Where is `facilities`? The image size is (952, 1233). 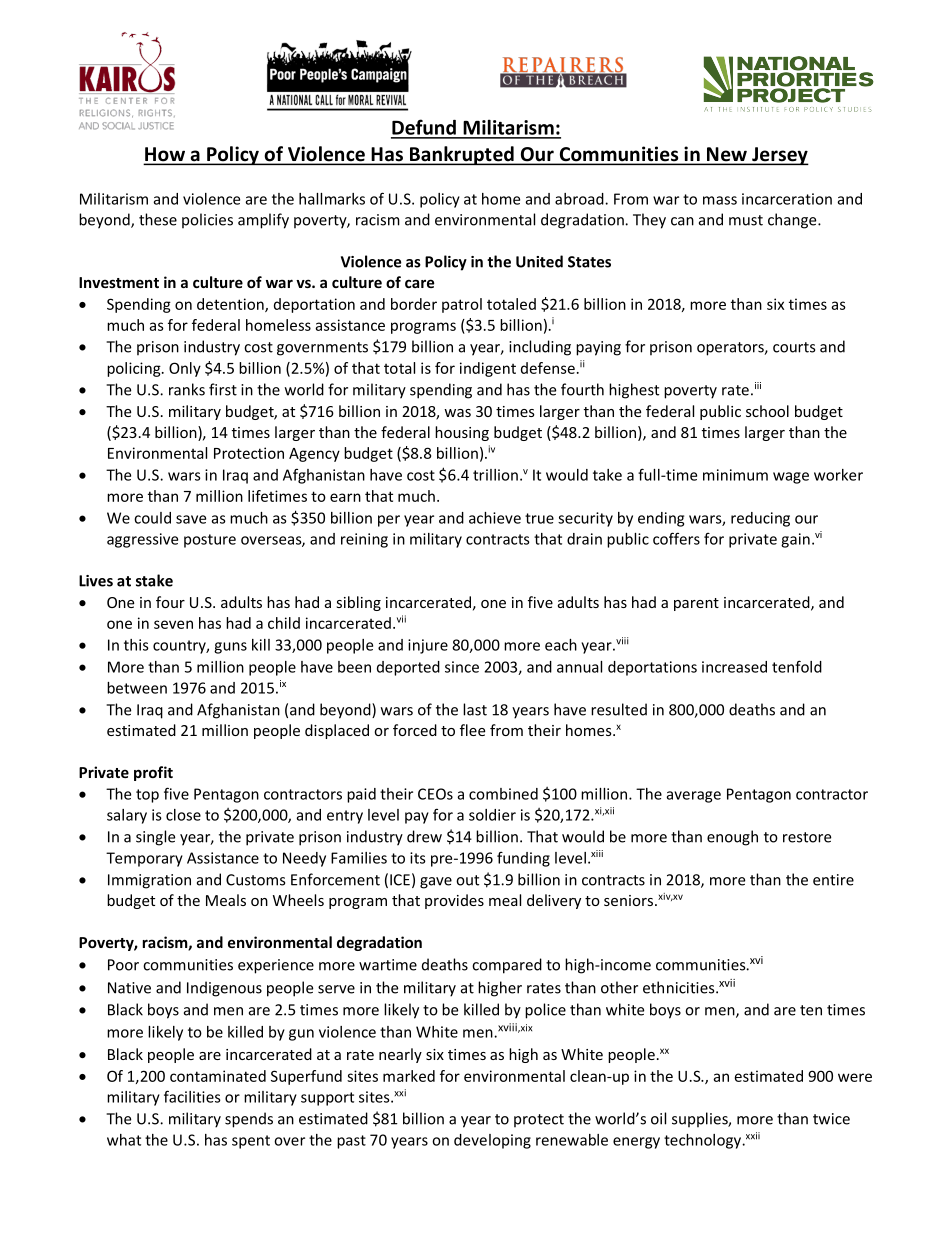
facilities is located at coordinates (192, 1096).
